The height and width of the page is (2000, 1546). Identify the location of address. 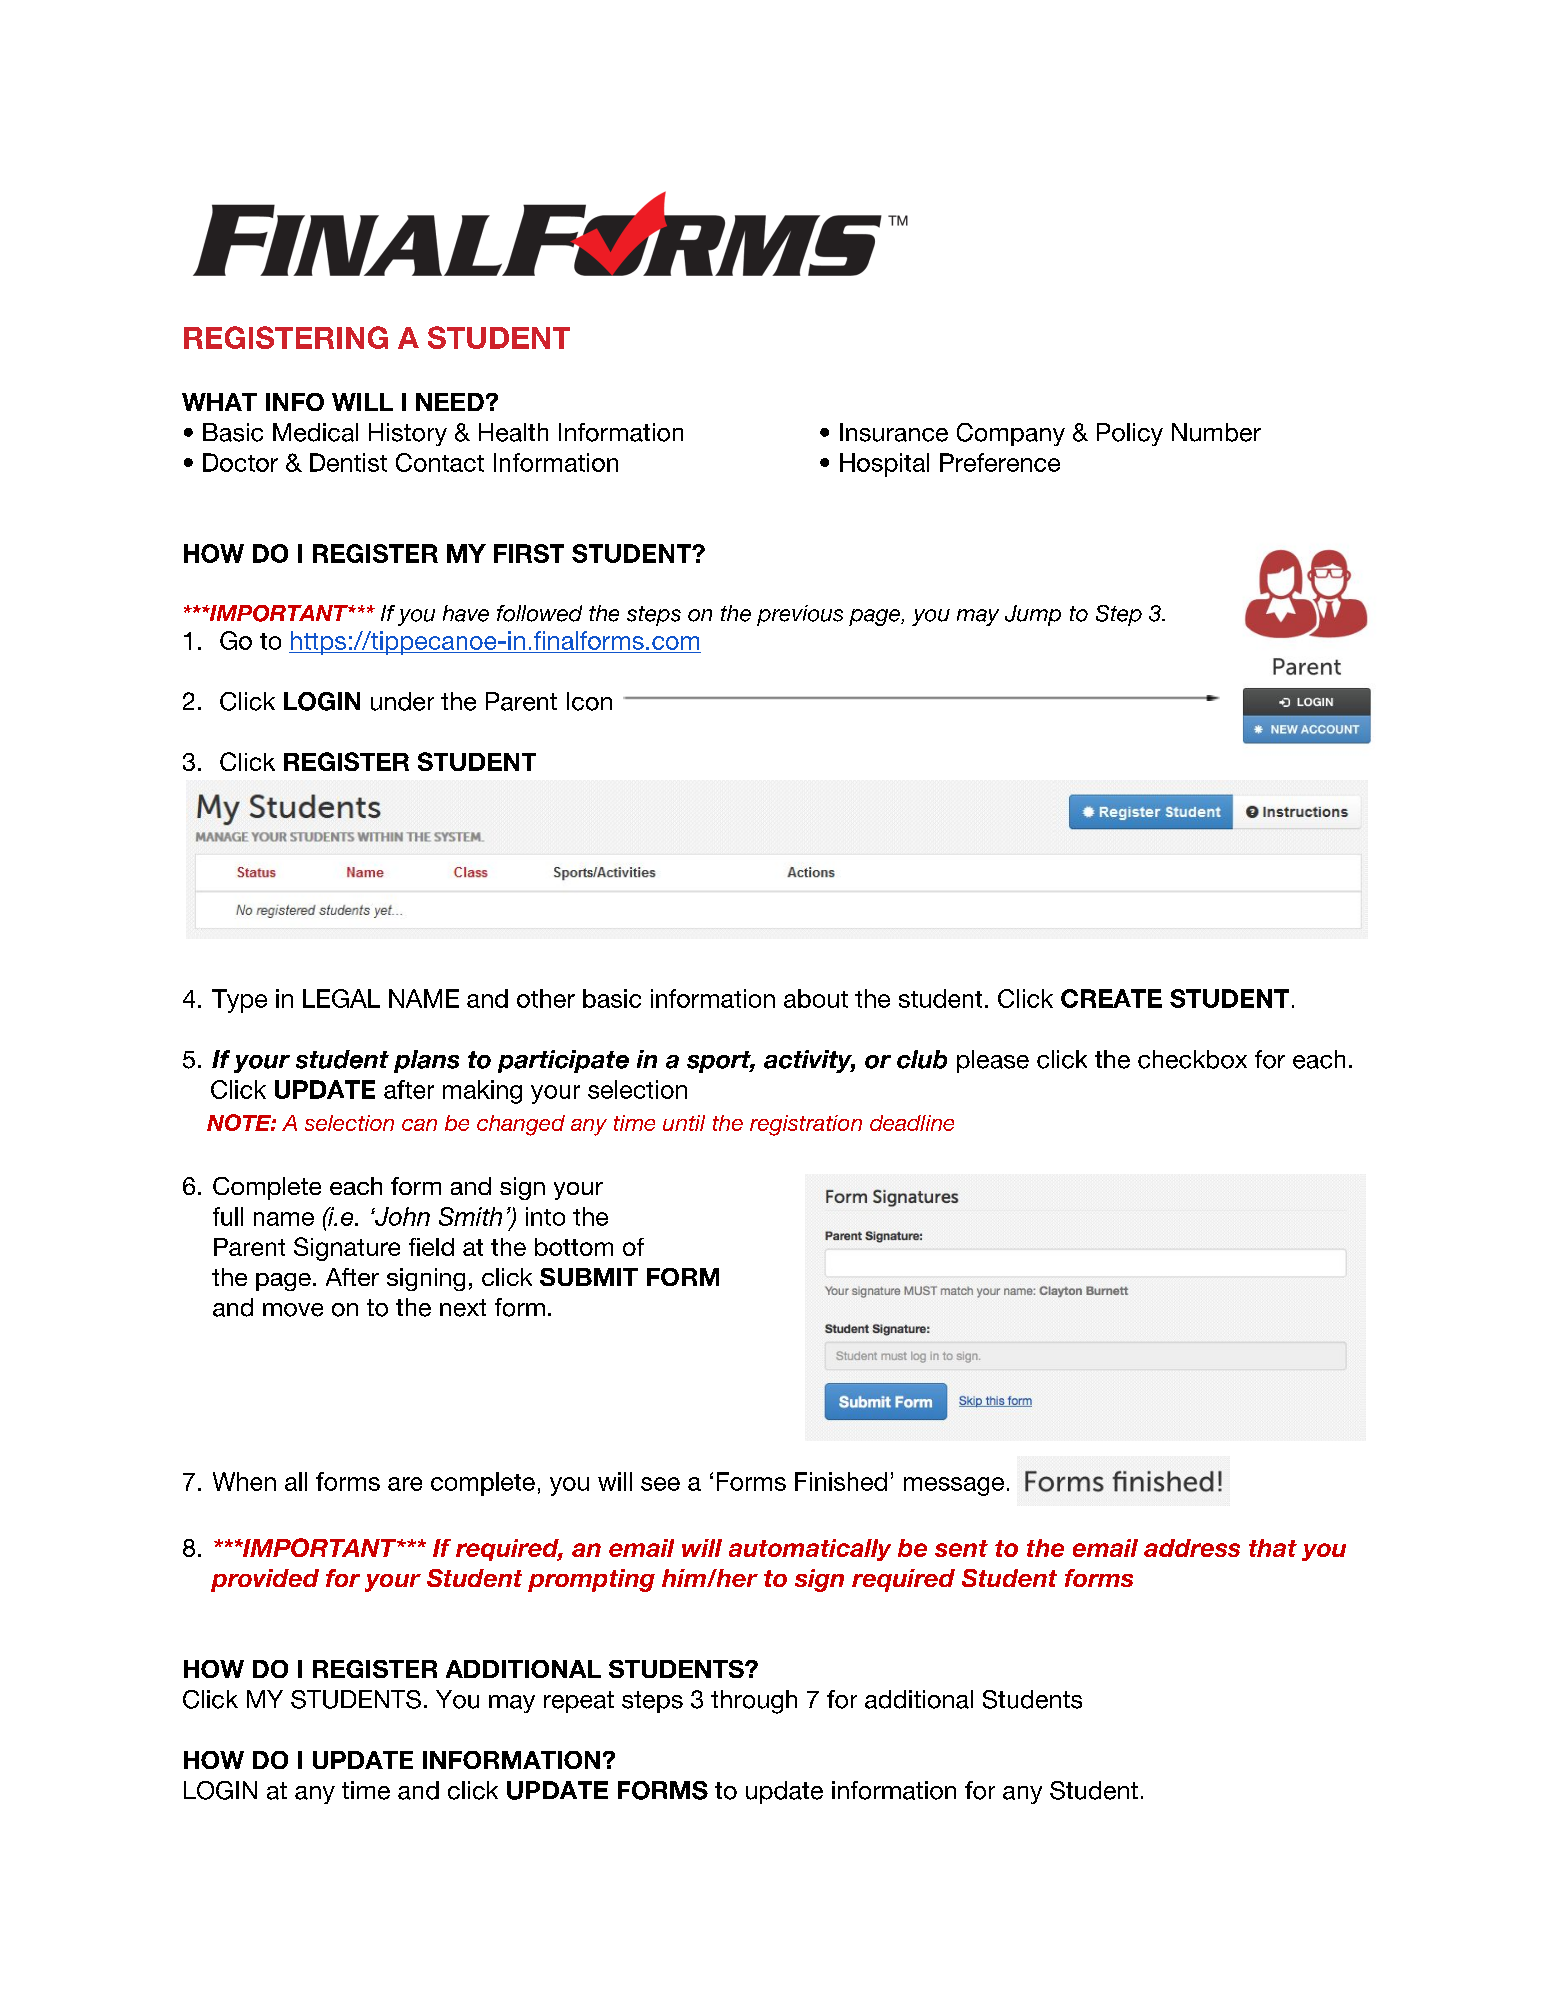
(1192, 1548).
